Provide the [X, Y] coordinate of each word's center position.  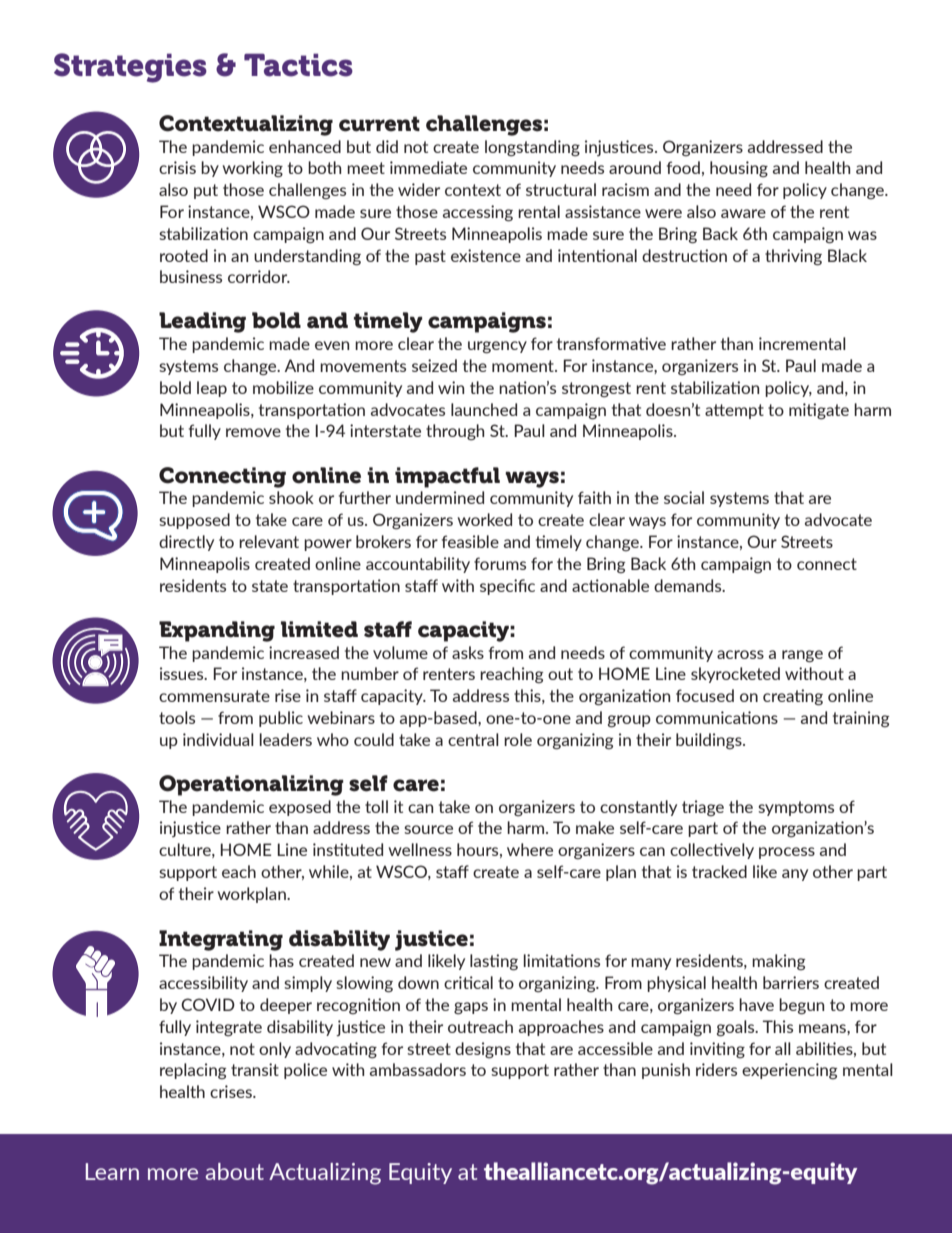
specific [507, 587]
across [740, 654]
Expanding [217, 631]
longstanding [532, 148]
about [234, 1171]
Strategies [130, 68]
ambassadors [418, 1069]
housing [739, 169]
